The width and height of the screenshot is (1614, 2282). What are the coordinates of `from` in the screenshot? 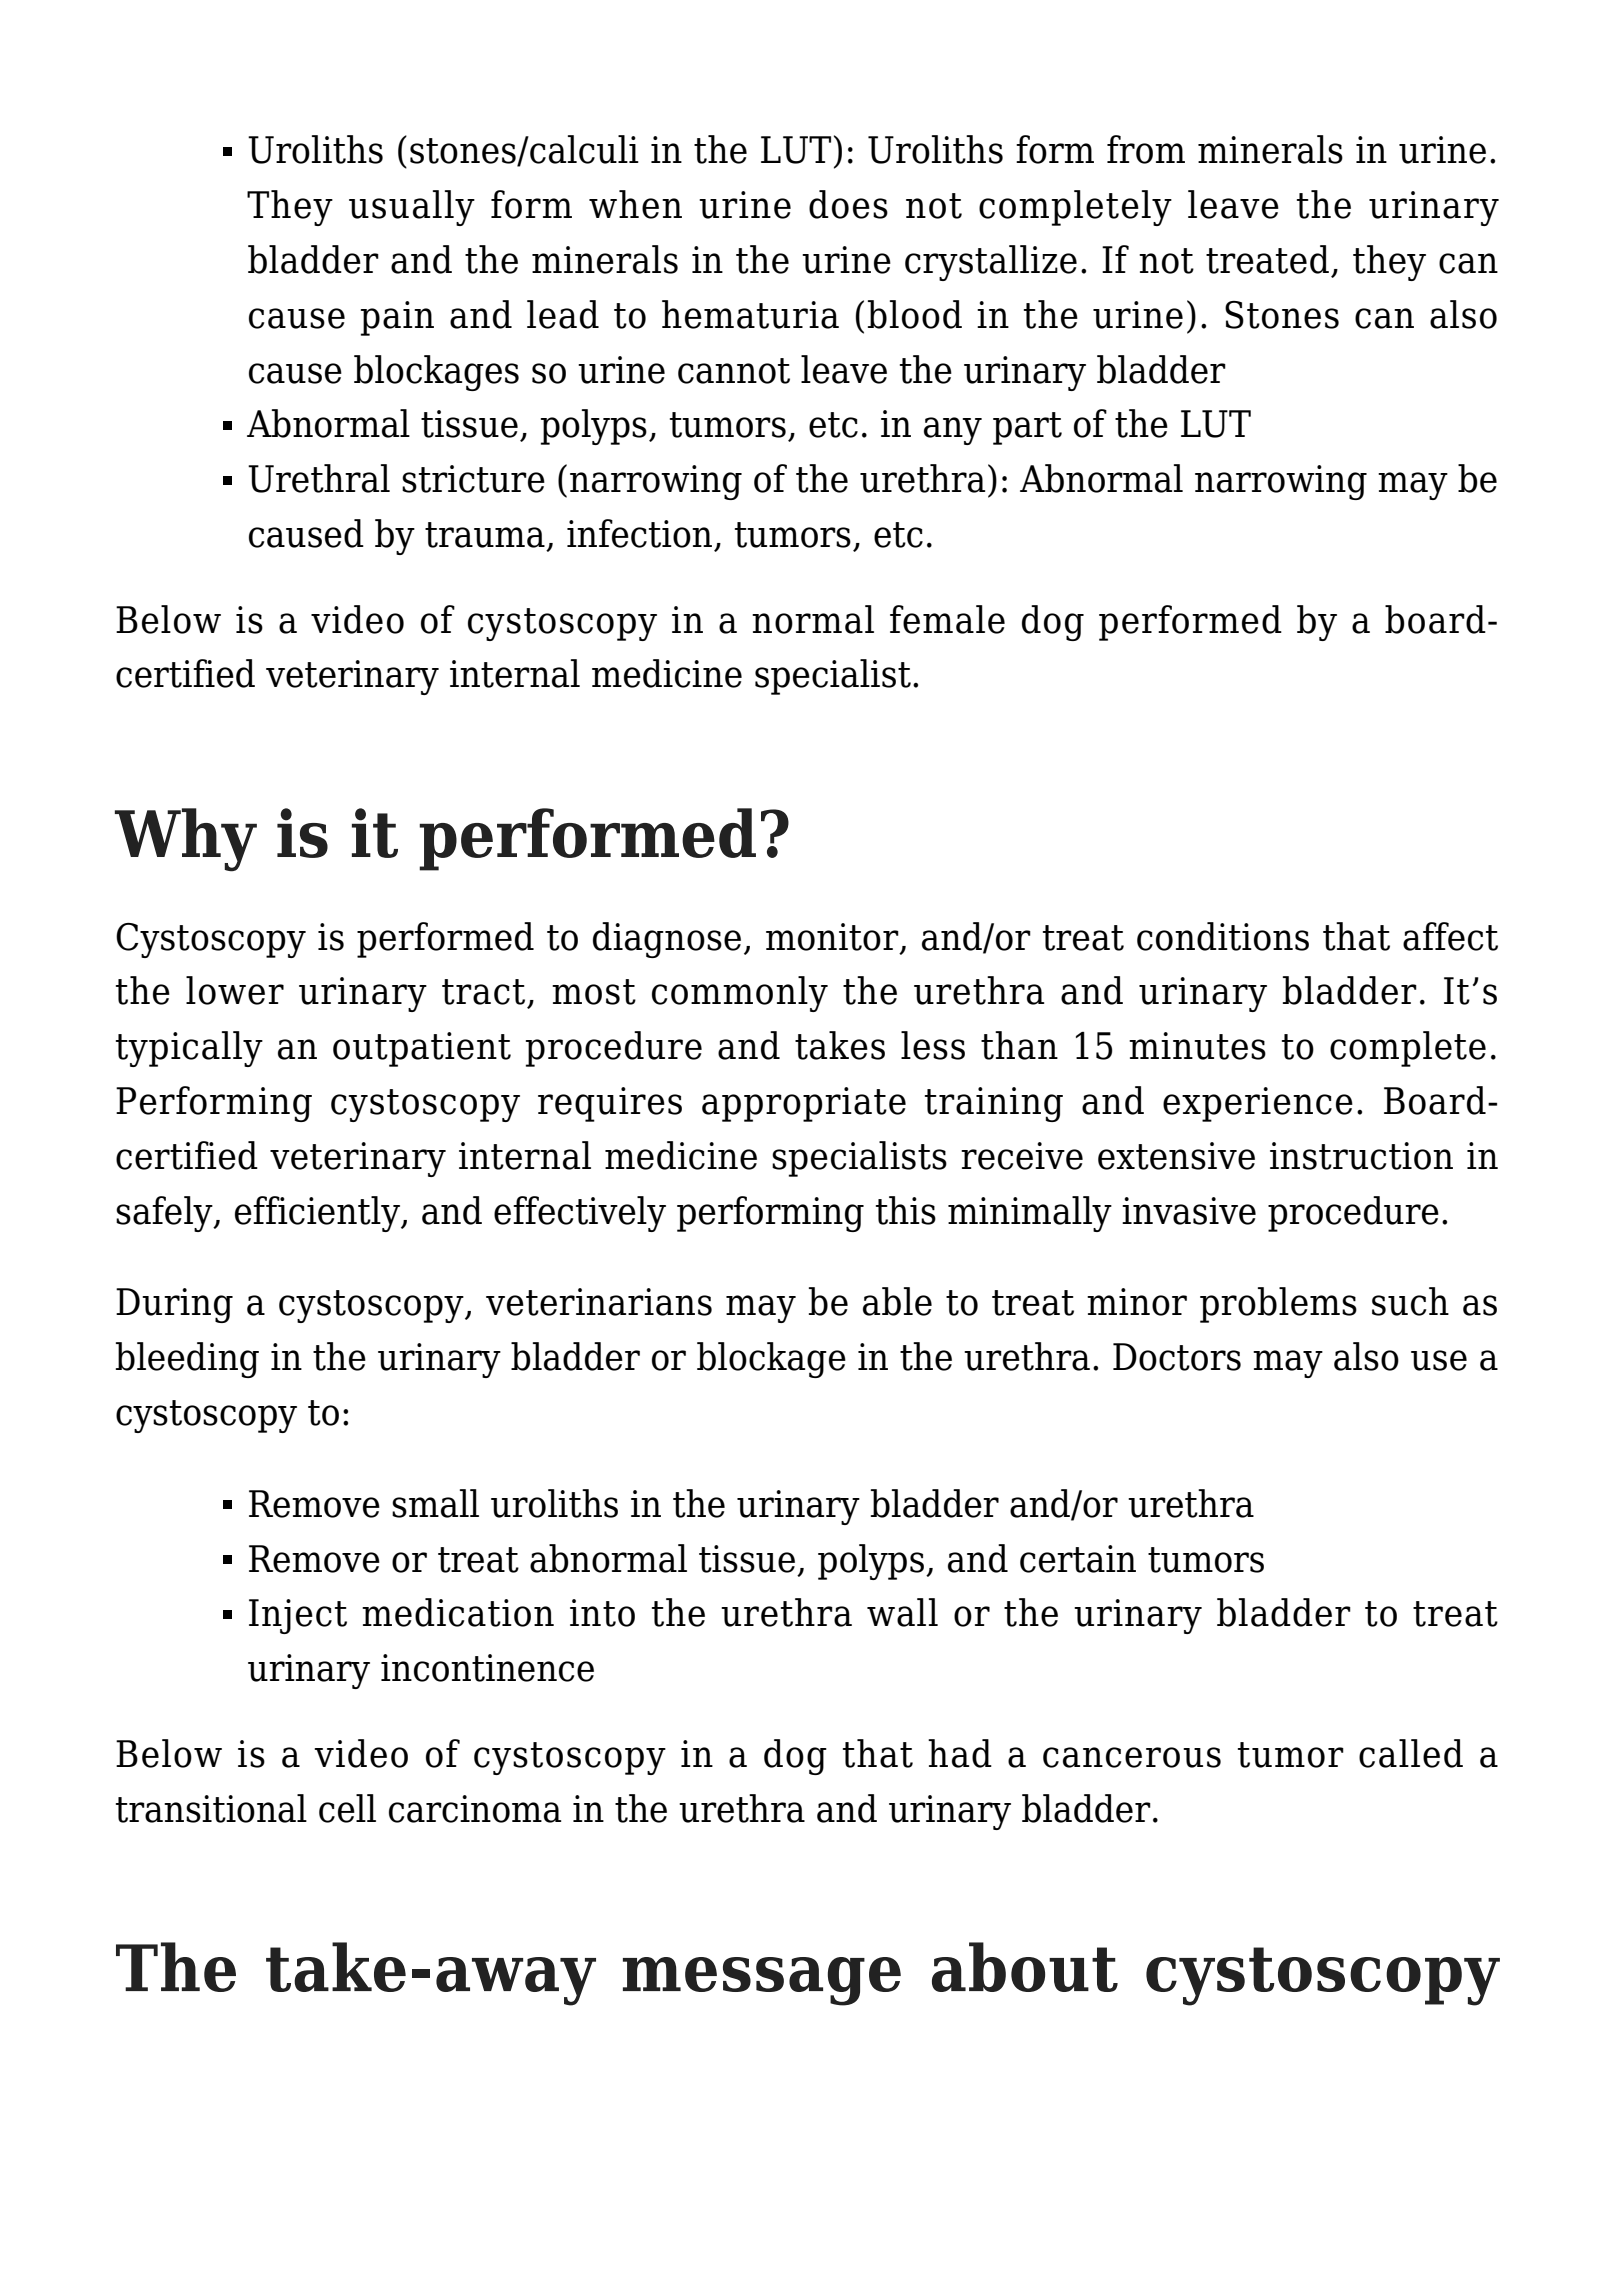 It's located at (1146, 149).
